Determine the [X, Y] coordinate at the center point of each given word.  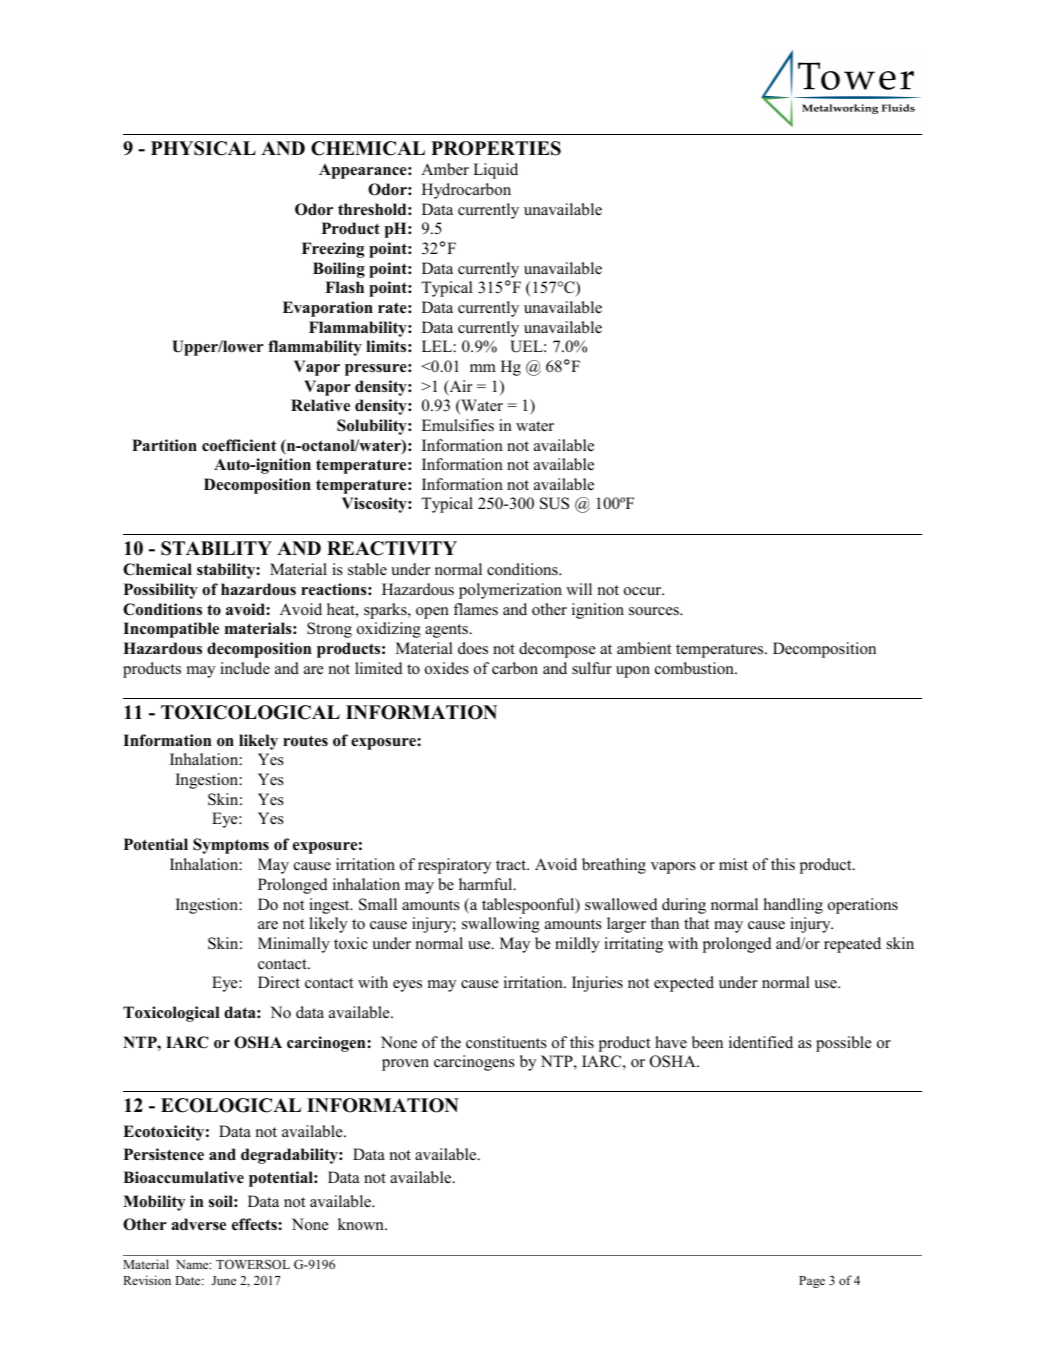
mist [733, 864]
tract [512, 865]
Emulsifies [458, 425]
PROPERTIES [496, 148]
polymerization [510, 591]
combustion [695, 668]
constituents [506, 1042]
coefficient [239, 445]
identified [761, 1042]
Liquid [495, 171]
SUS [554, 503]
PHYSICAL [203, 148]
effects [255, 1224]
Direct [279, 982]
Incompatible [171, 630]
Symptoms [231, 846]
